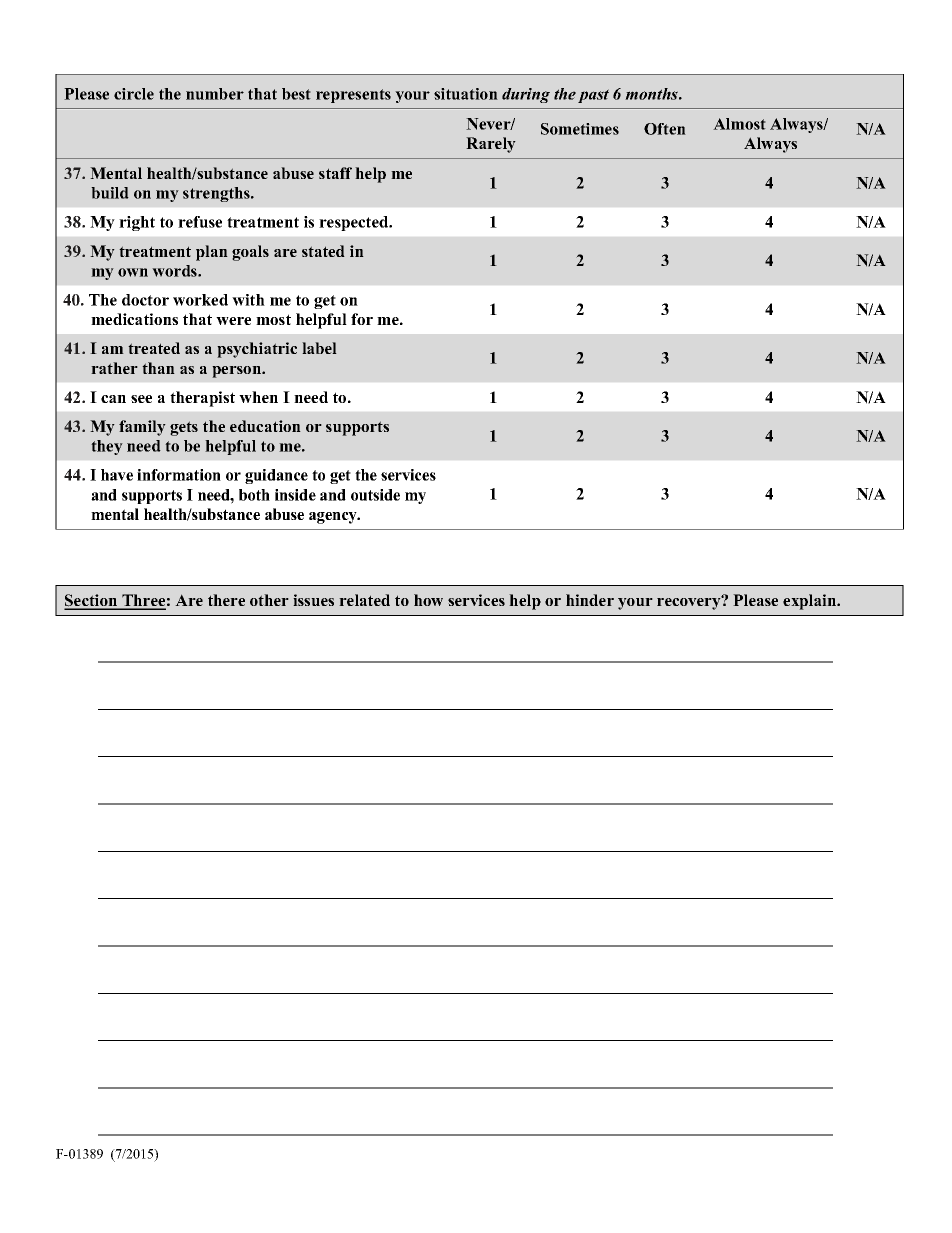  I want to click on recovery, so click(690, 603).
